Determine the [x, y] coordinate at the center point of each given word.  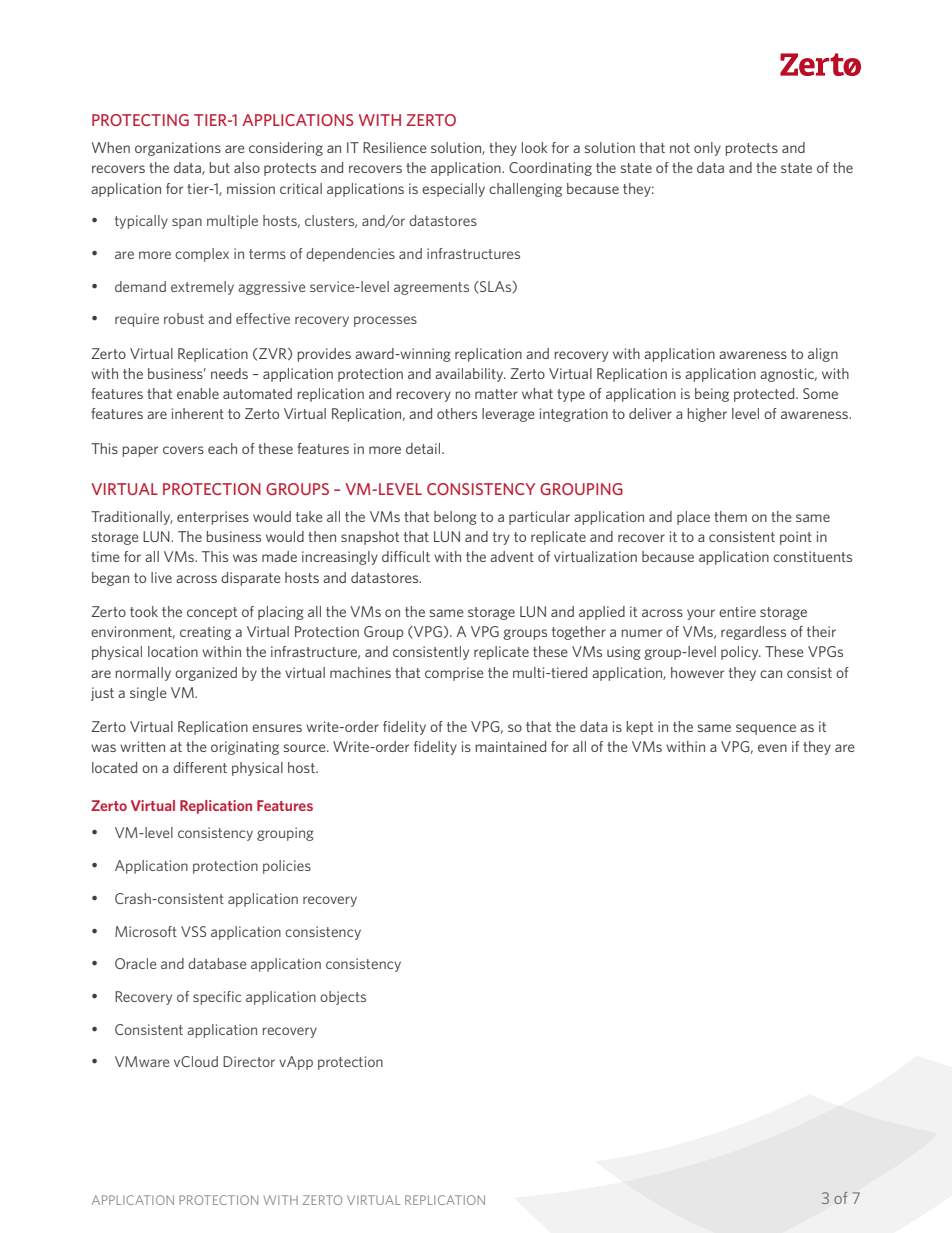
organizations [178, 149]
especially [453, 190]
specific [217, 998]
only [707, 149]
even [772, 748]
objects [343, 998]
